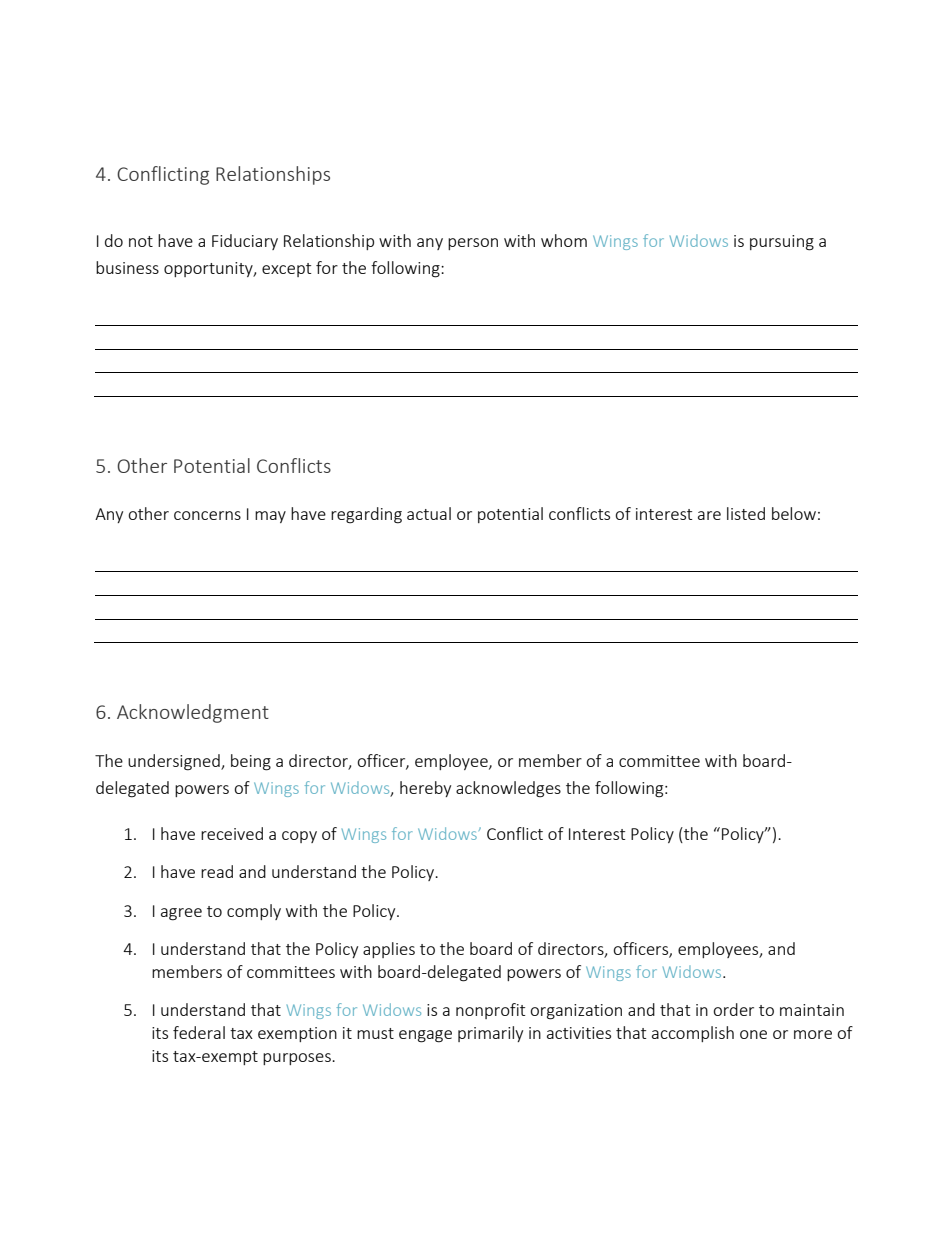 The image size is (952, 1233). What do you see at coordinates (753, 1034) in the document?
I see `one` at bounding box center [753, 1034].
